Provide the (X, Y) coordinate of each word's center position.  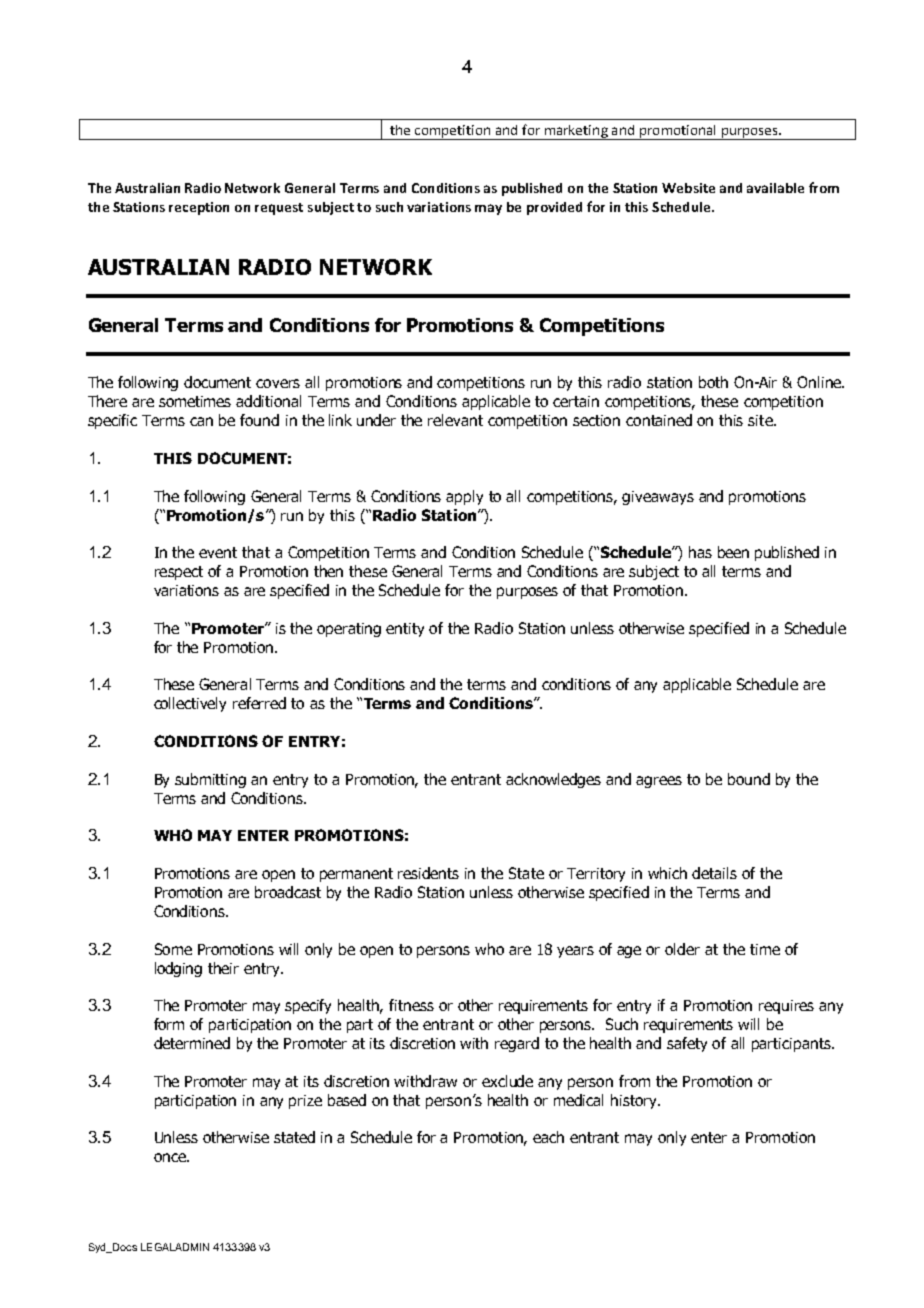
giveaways (658, 498)
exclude (507, 1081)
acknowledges (553, 780)
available (775, 188)
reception (199, 208)
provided (554, 208)
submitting (210, 780)
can (201, 421)
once (171, 1157)
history (635, 1101)
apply (464, 497)
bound (749, 779)
